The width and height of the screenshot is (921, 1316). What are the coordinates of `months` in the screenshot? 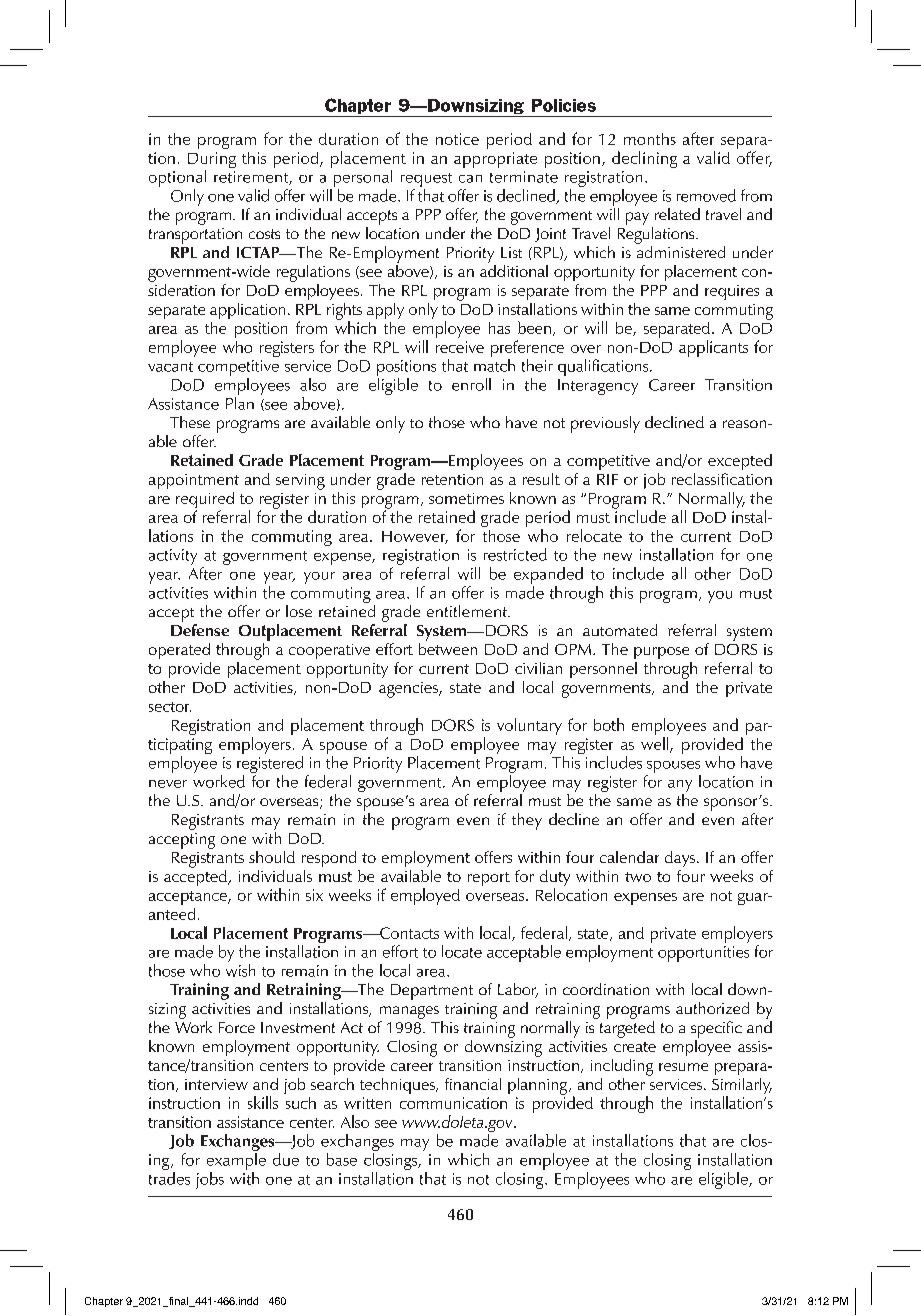 It's located at (650, 139).
